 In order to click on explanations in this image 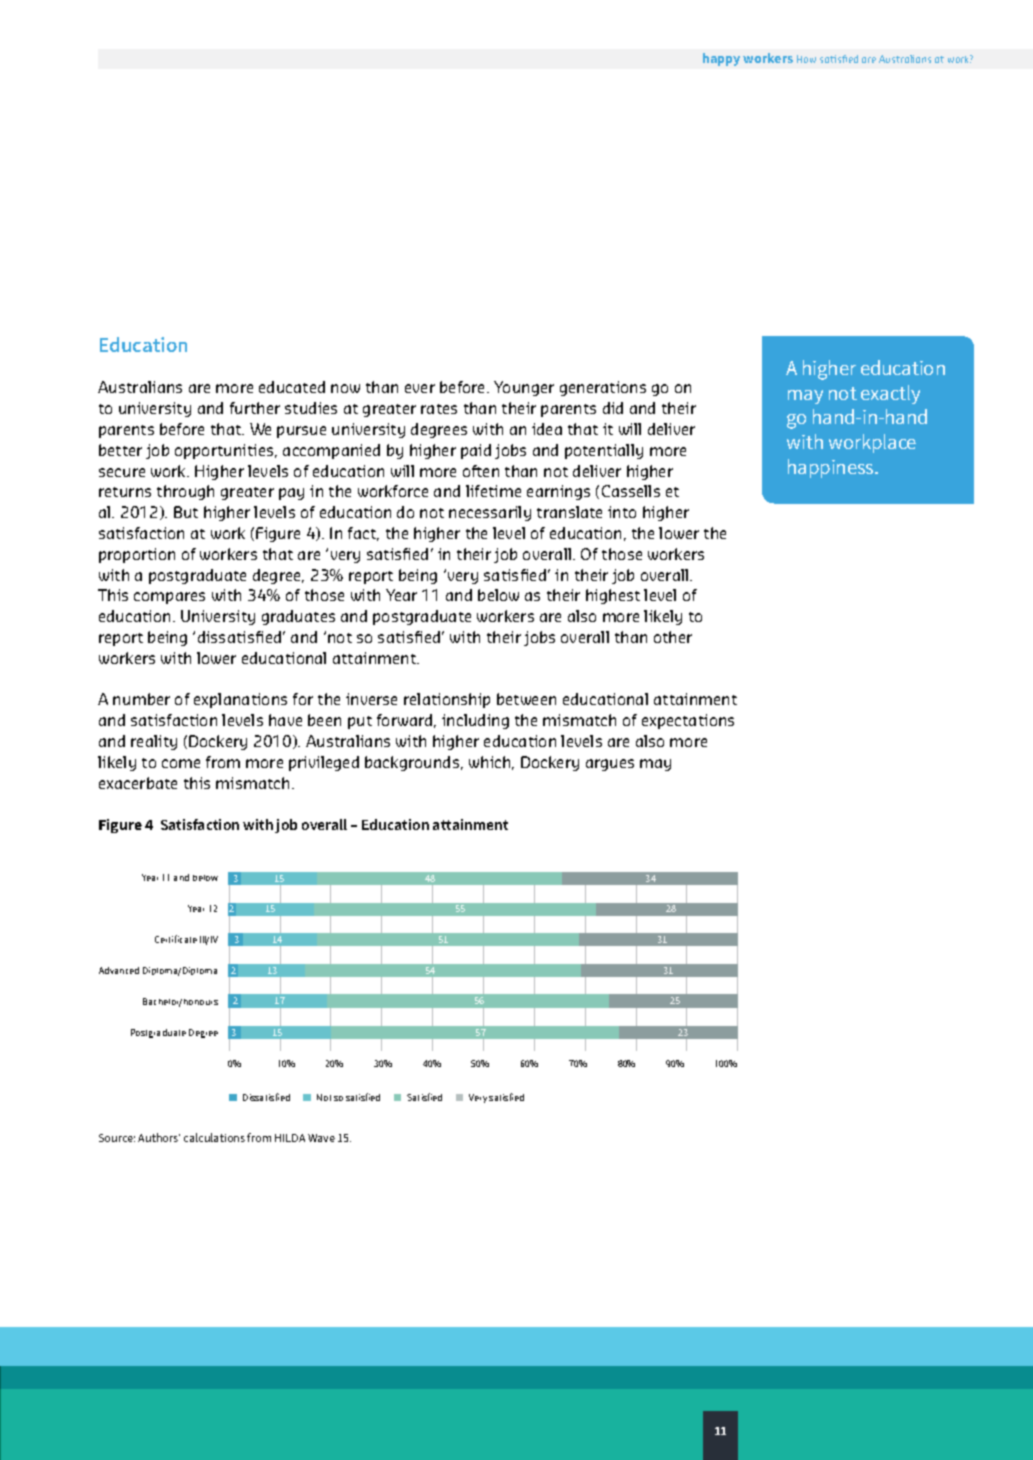, I will do `click(240, 700)`.
